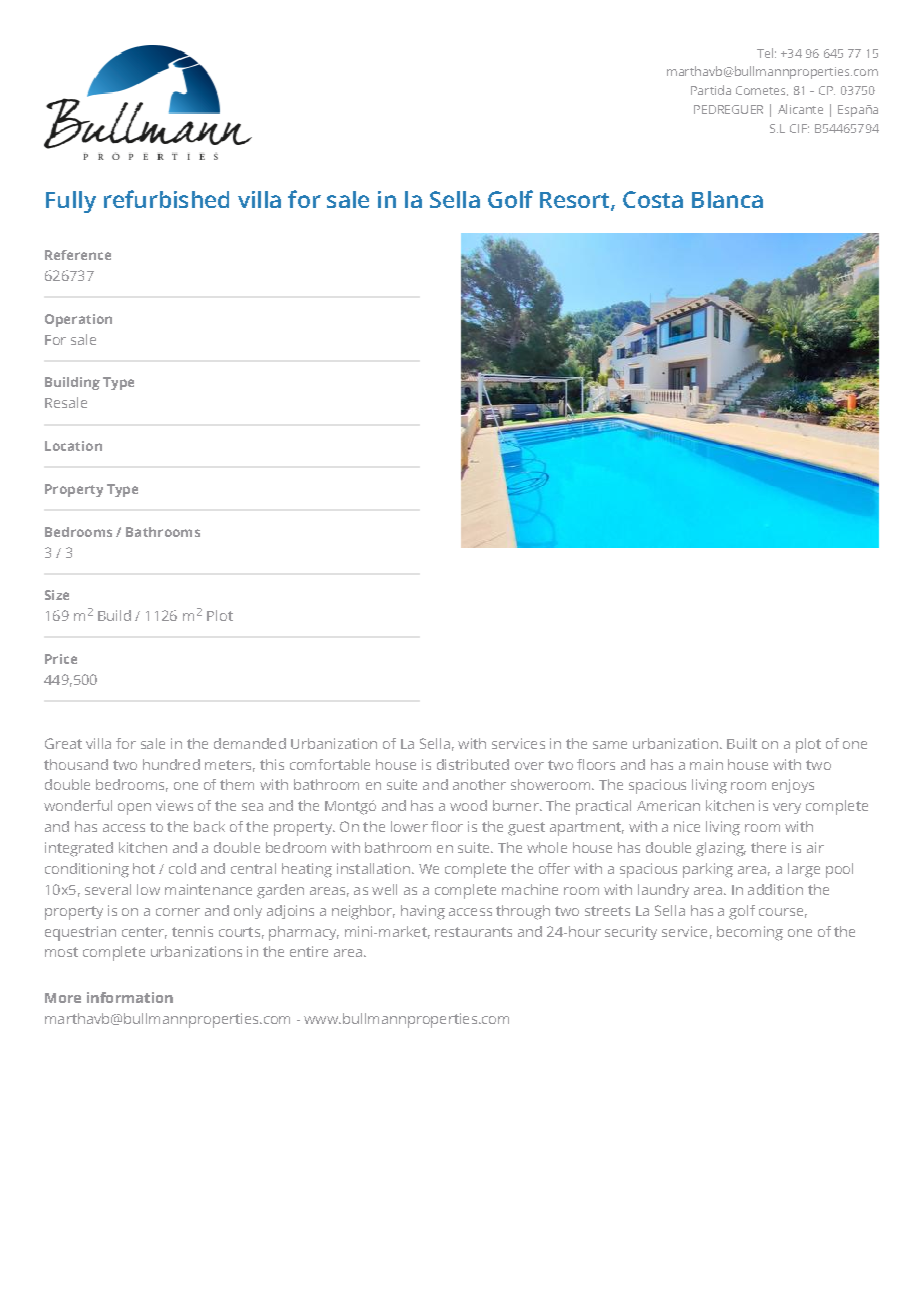 The height and width of the screenshot is (1308, 924). Describe the element at coordinates (765, 53) in the screenshot. I see `Tel` at that location.
